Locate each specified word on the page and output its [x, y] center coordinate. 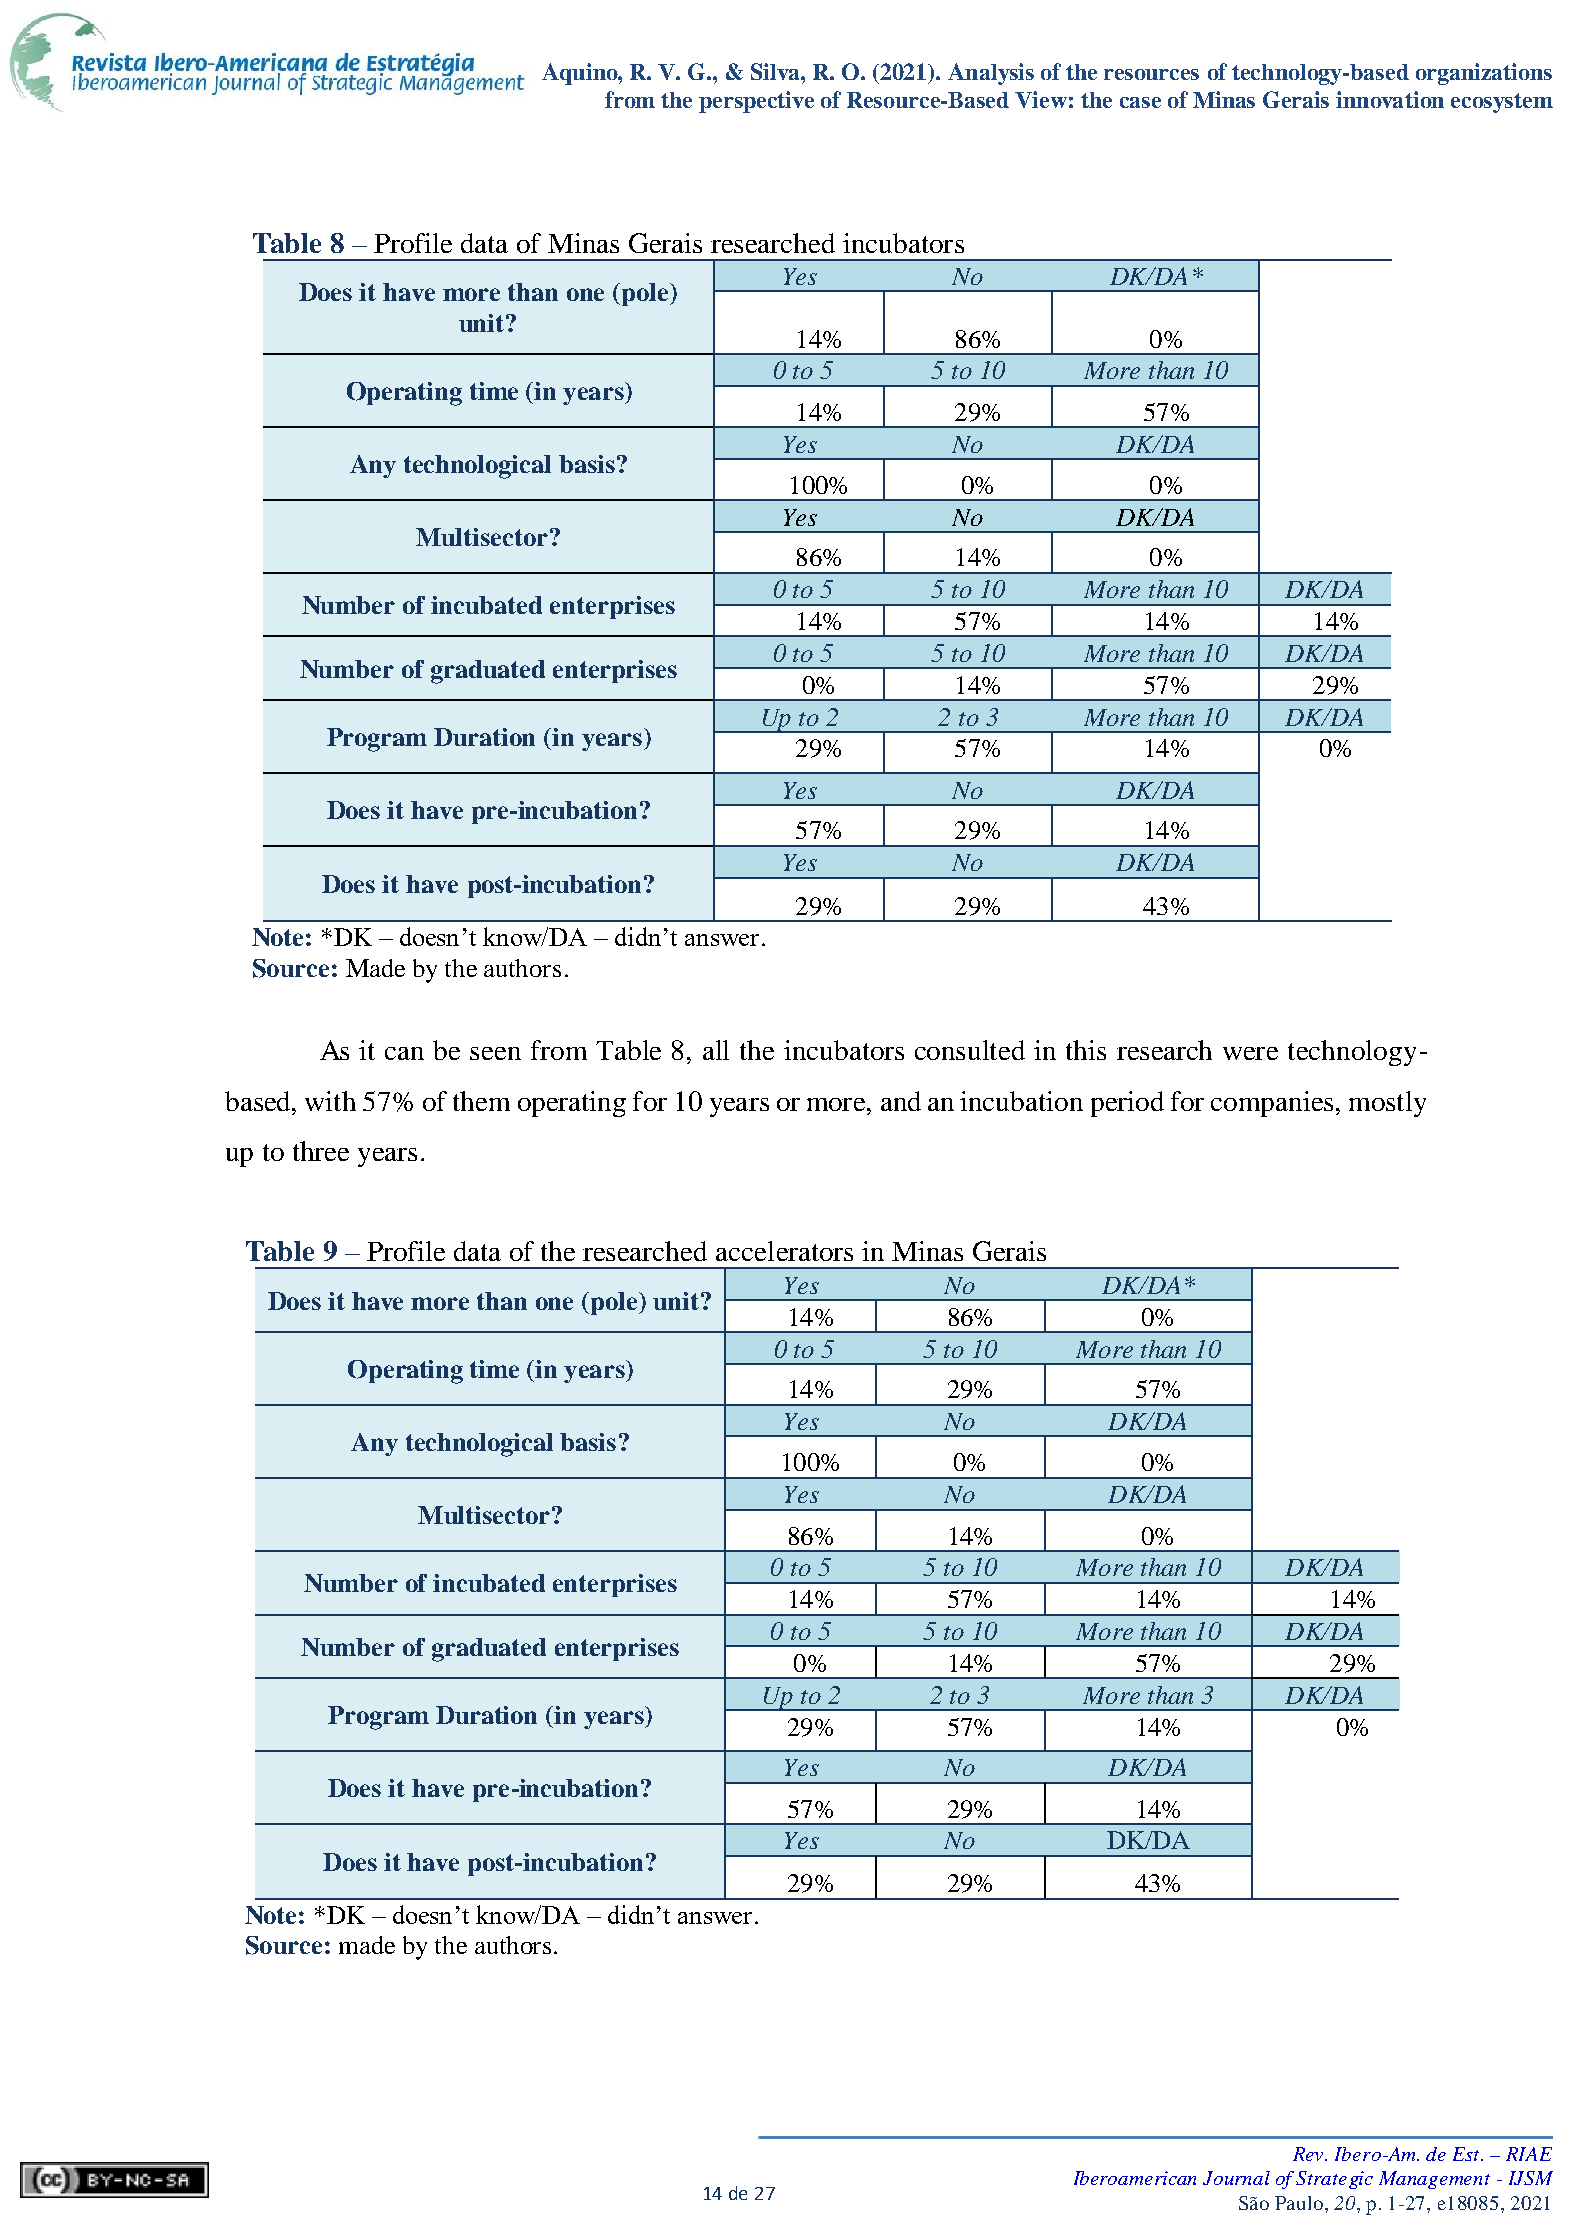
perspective [756, 102]
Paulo [1299, 2203]
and [901, 1101]
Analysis [991, 74]
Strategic [1334, 2180]
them [481, 1101]
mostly [1387, 1104]
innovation [1390, 99]
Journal [1236, 2178]
